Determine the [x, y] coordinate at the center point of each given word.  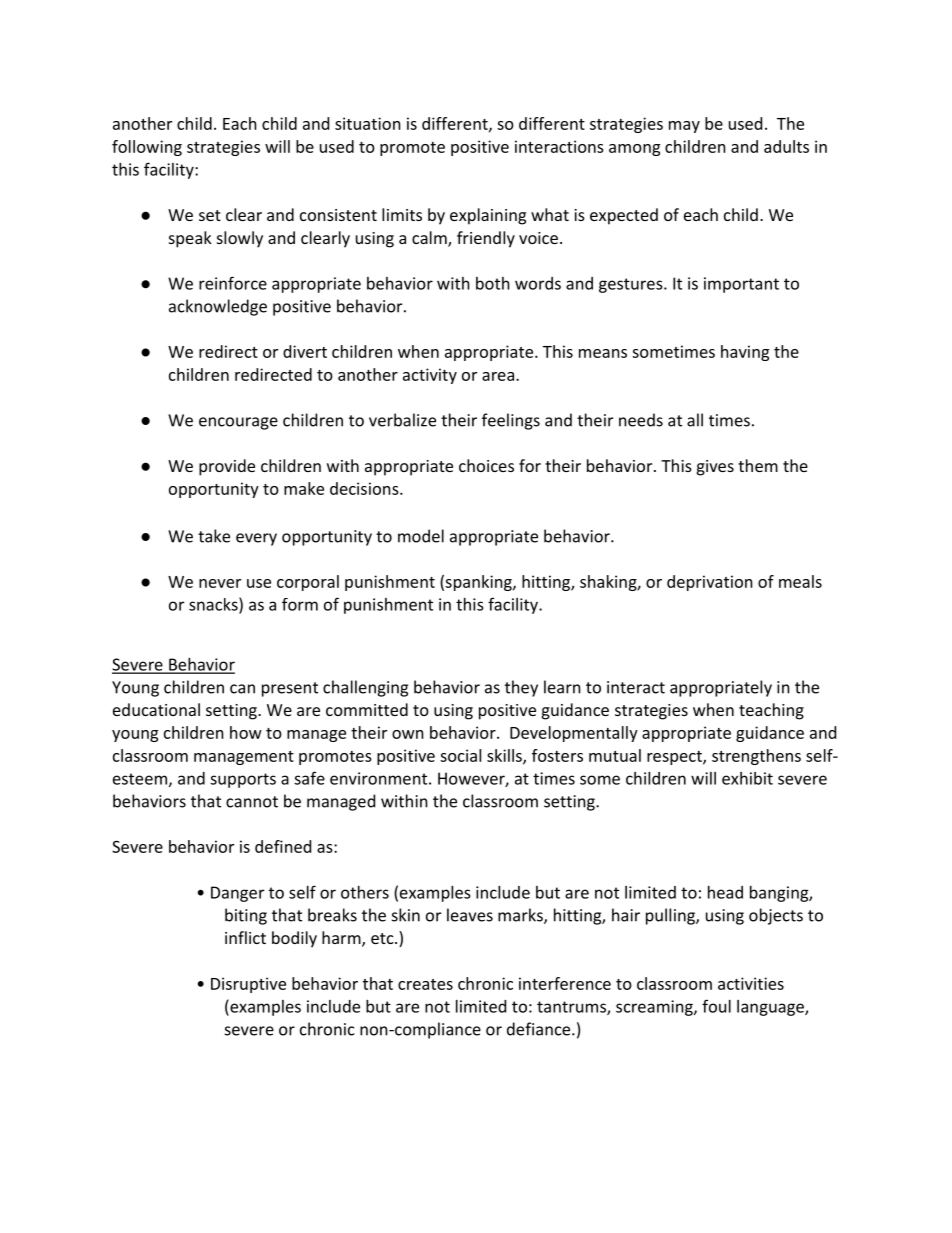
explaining [488, 216]
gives [715, 468]
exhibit [747, 778]
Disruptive [248, 985]
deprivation [710, 583]
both [493, 283]
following [147, 148]
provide [227, 467]
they [521, 688]
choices [486, 465]
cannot [252, 802]
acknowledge [218, 307]
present [290, 689]
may [684, 127]
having [745, 353]
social [460, 755]
